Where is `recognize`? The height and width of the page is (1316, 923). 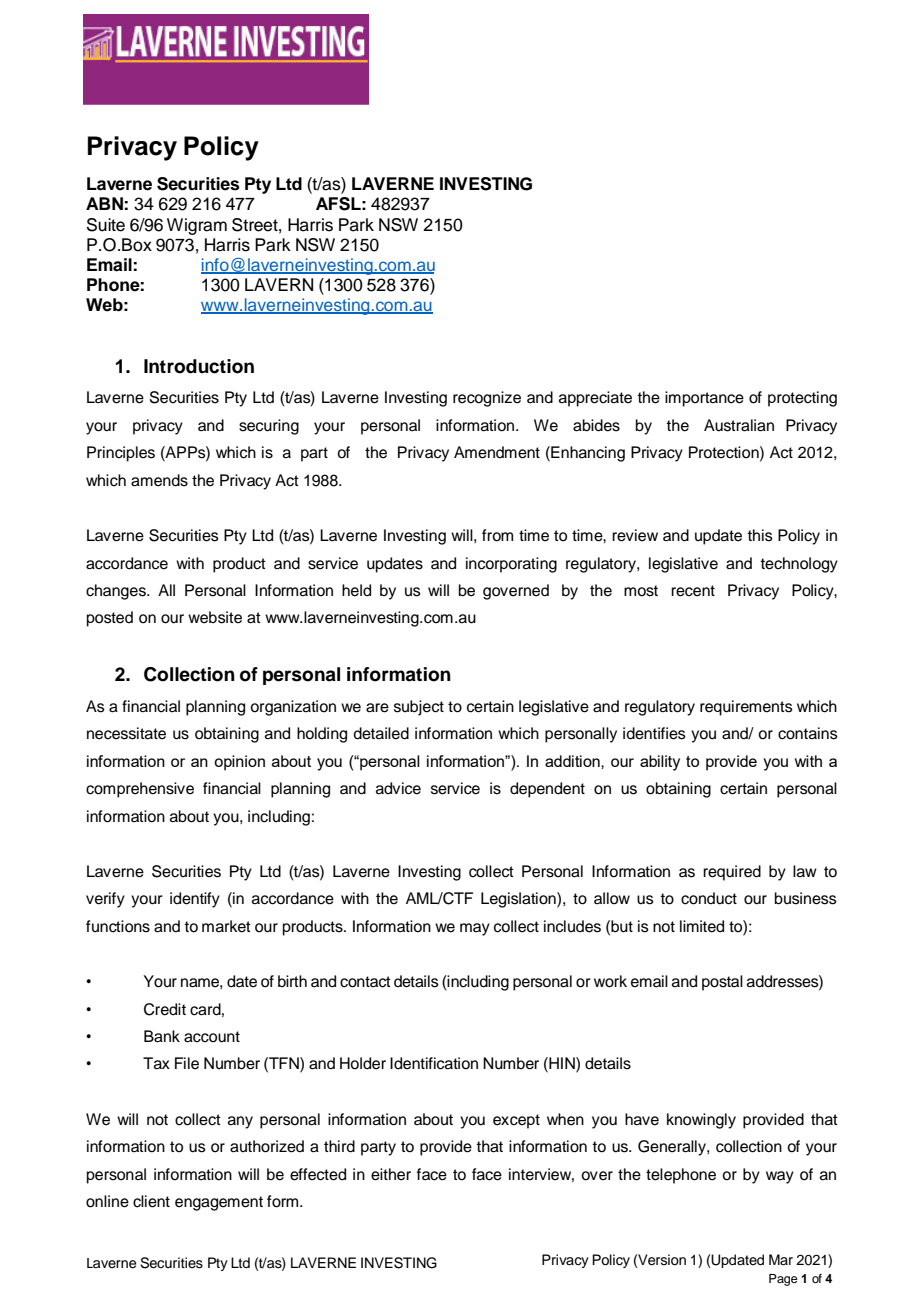
recognize is located at coordinates (487, 399).
